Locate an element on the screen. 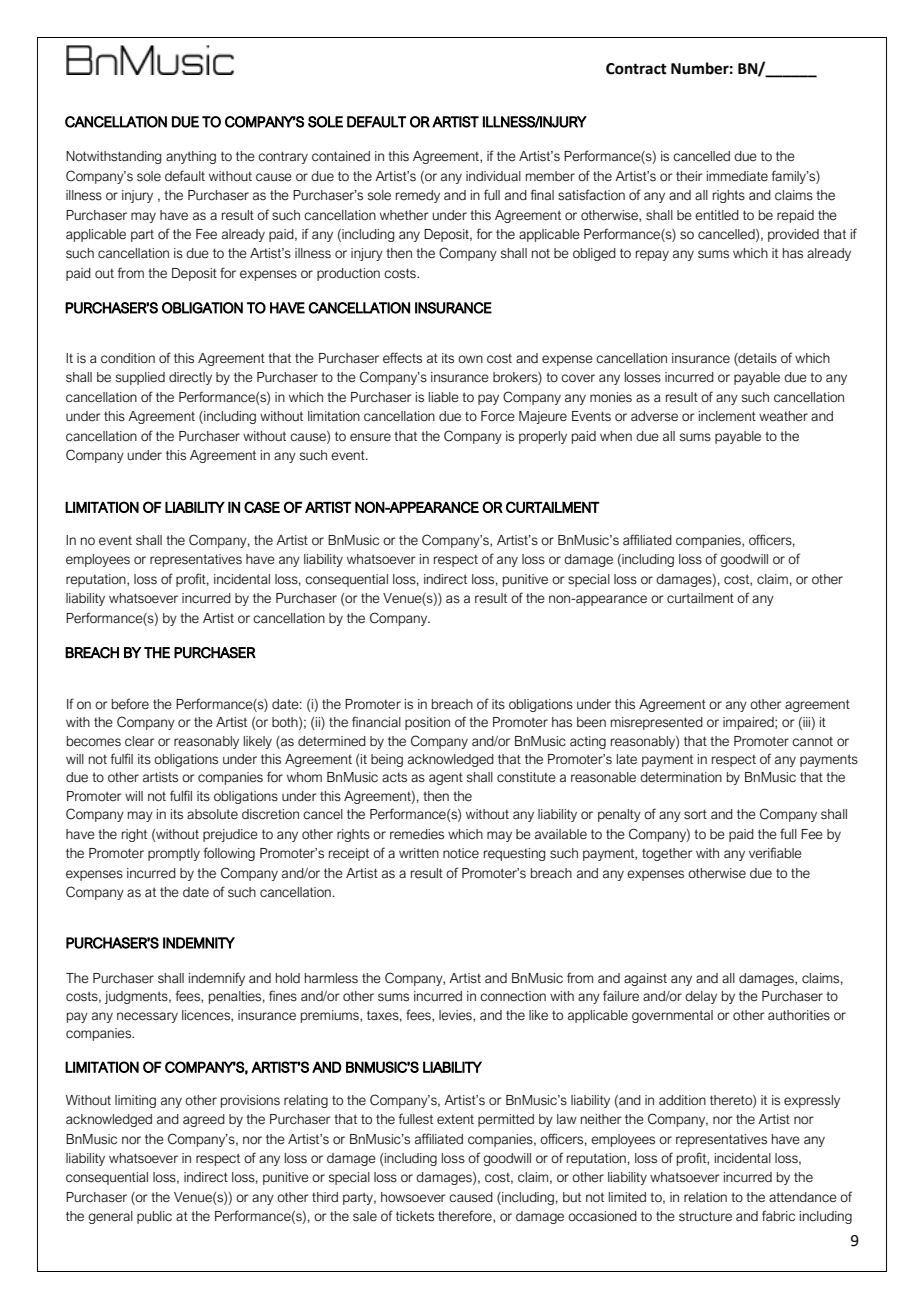 This screenshot has height=1309, width=924. position is located at coordinates (427, 723).
